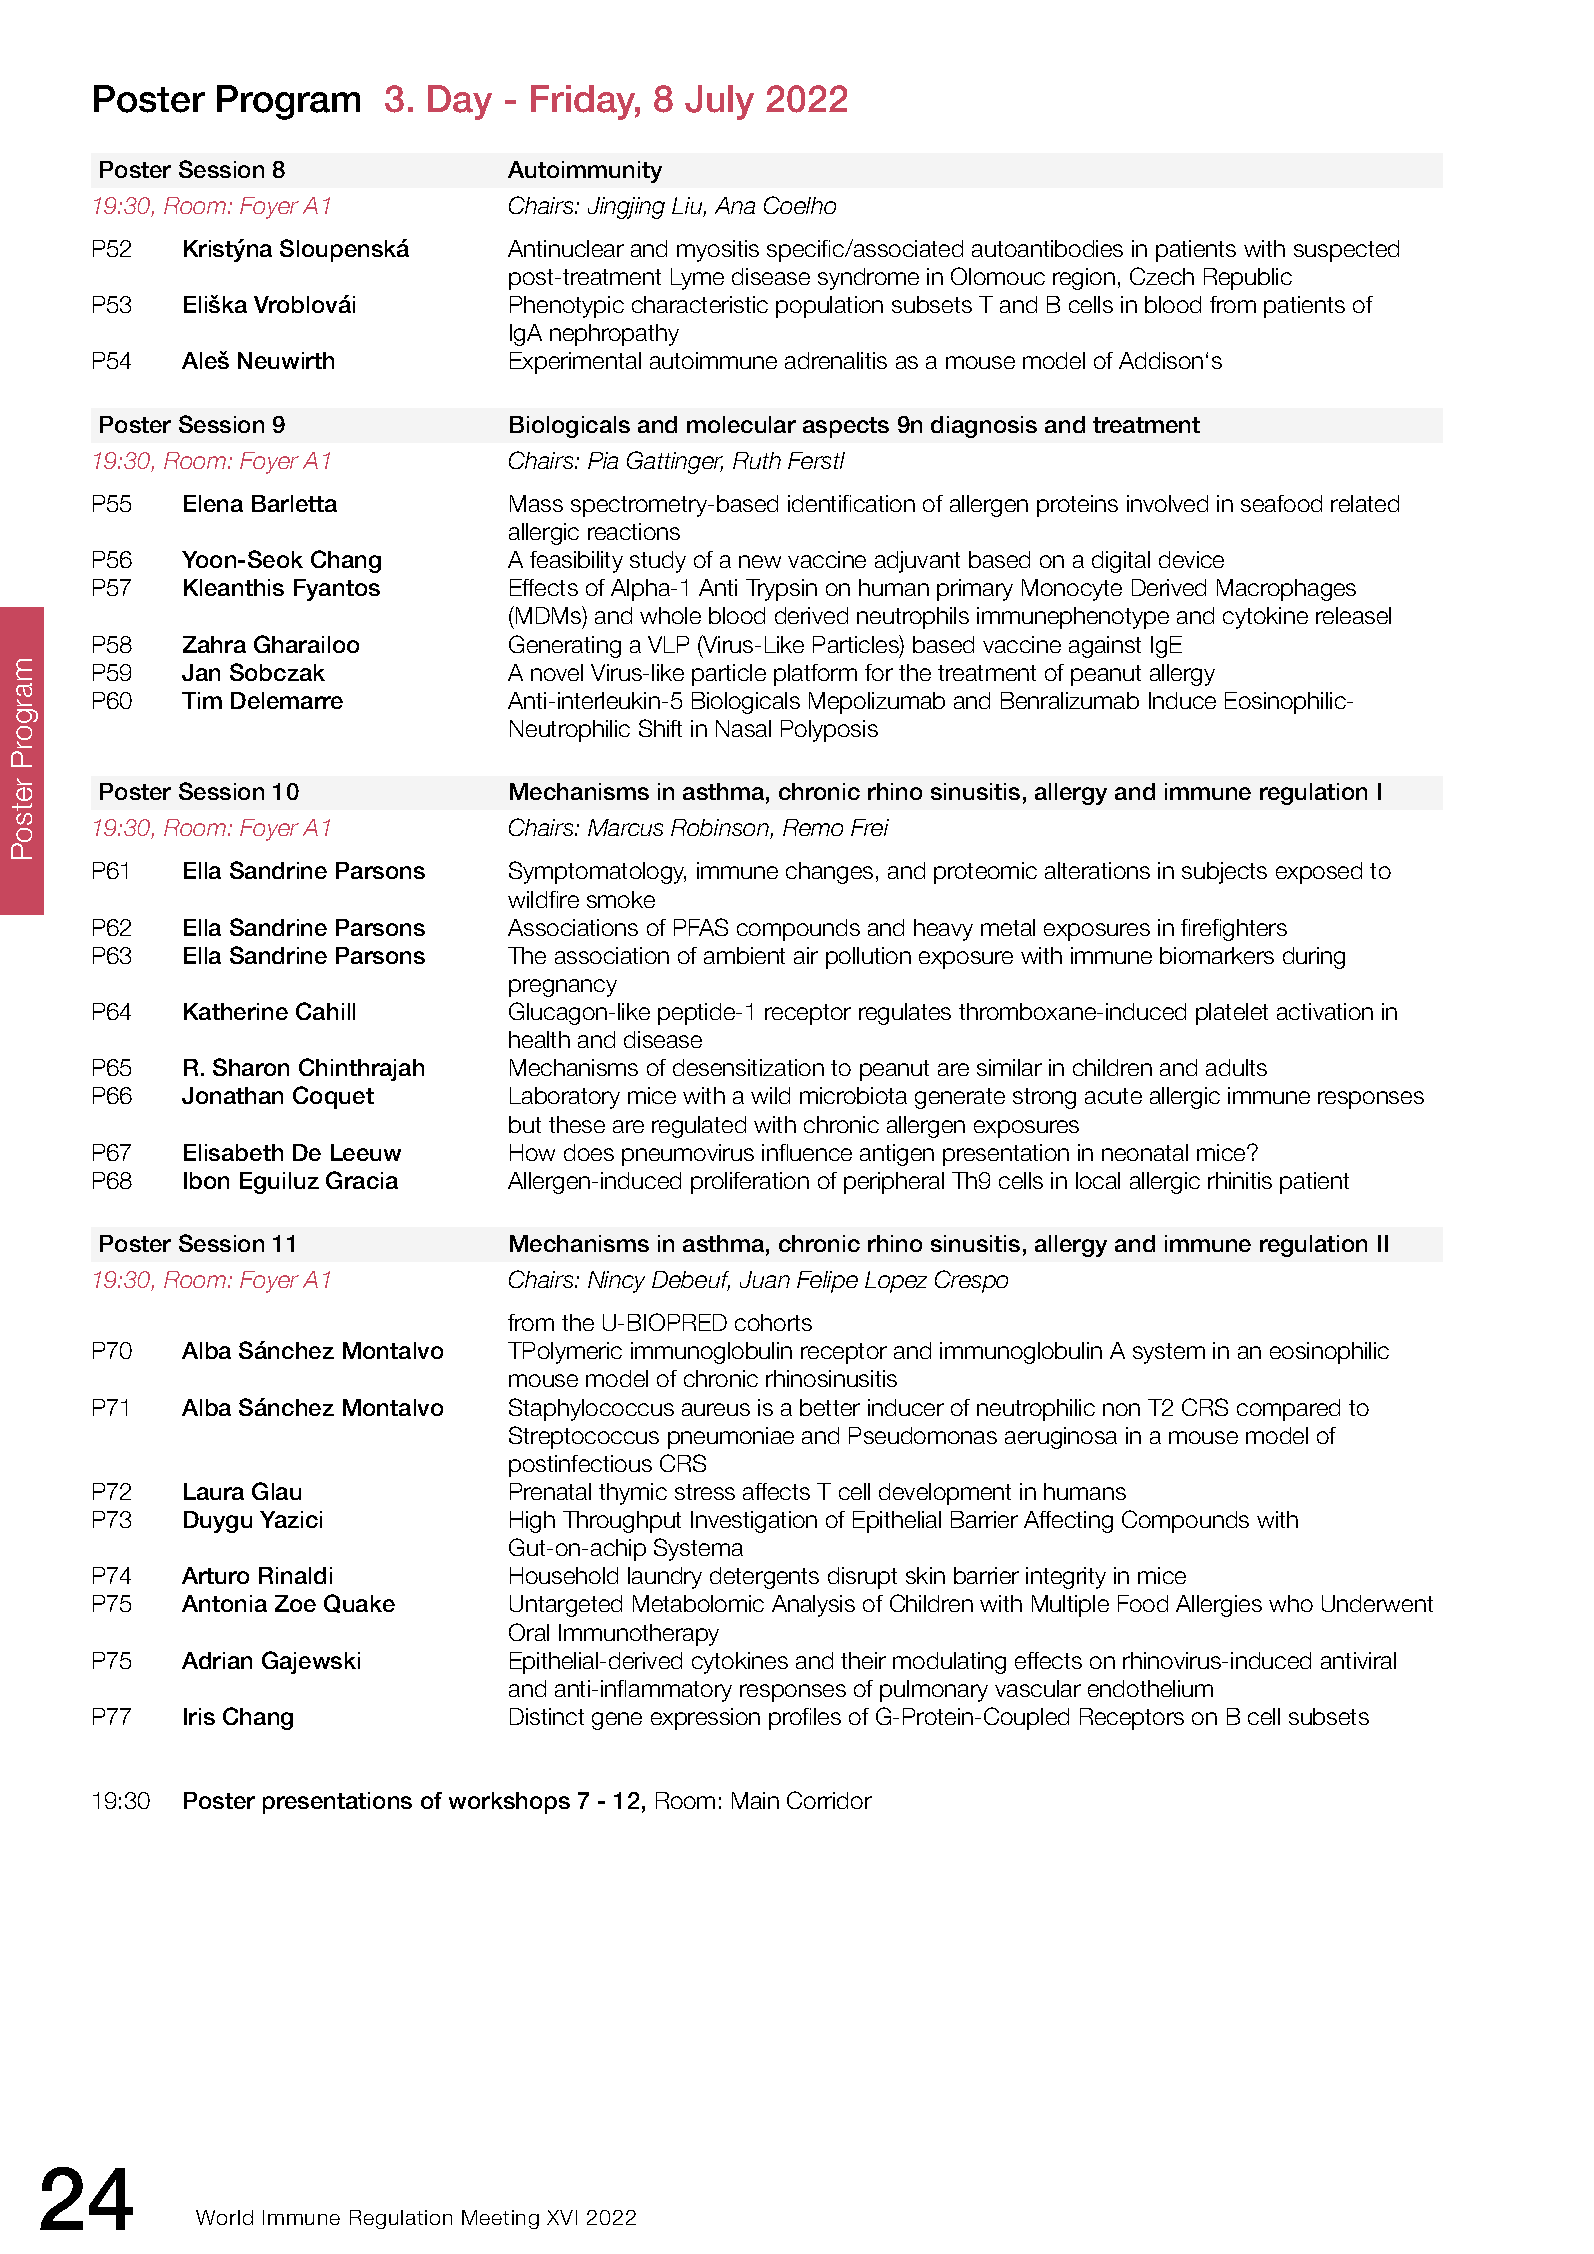 The image size is (1594, 2254). What do you see at coordinates (773, 1322) in the image?
I see `cohorts` at bounding box center [773, 1322].
